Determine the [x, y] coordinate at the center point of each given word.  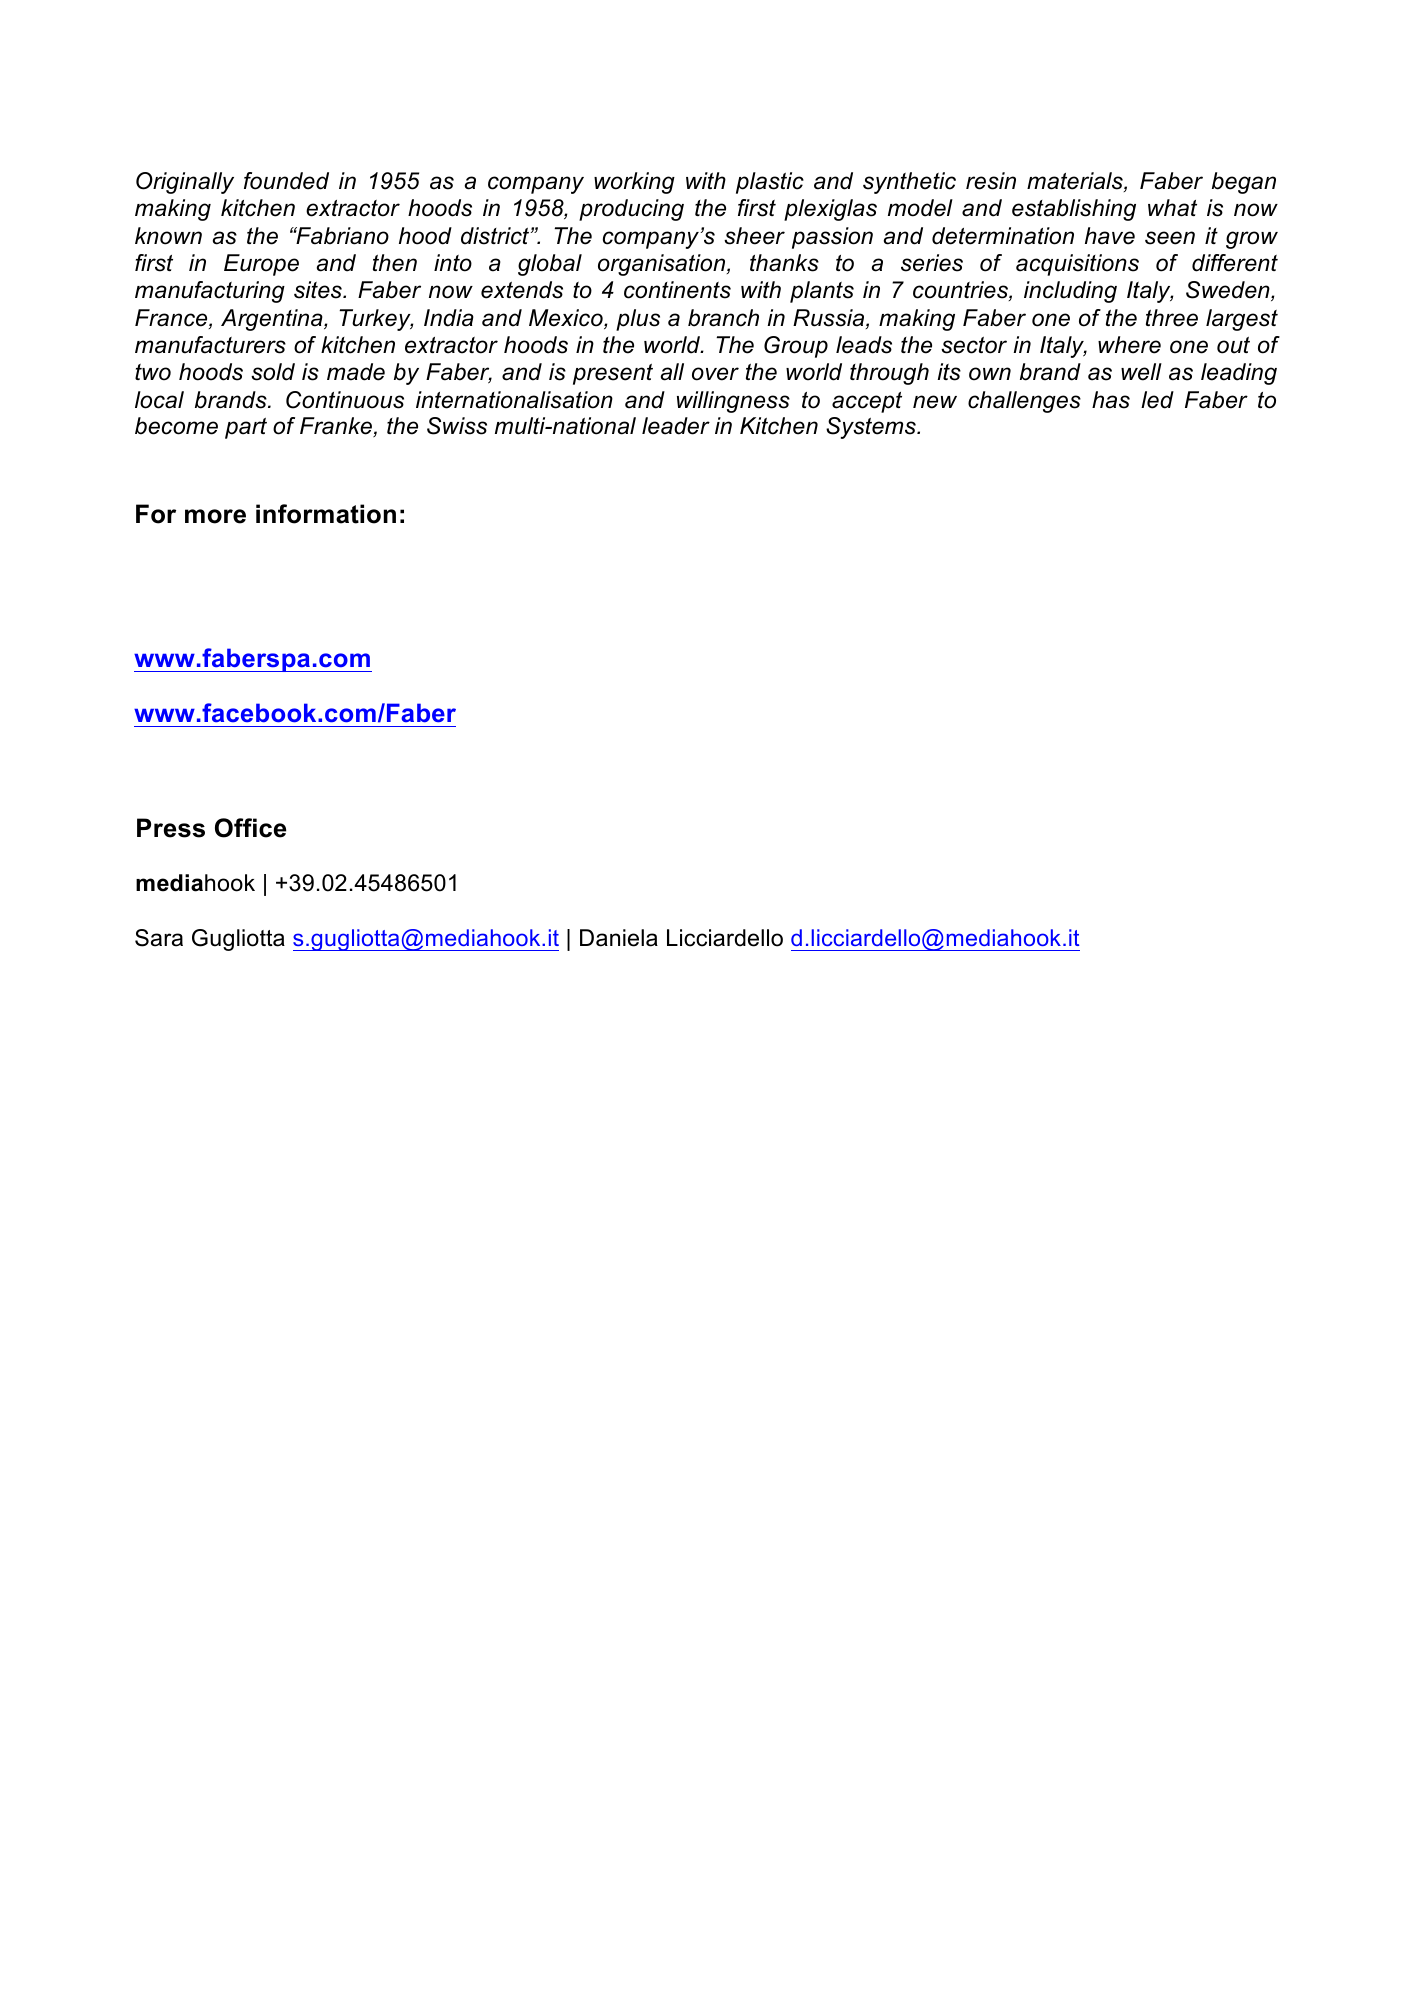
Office [250, 828]
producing [631, 210]
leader [676, 426]
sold [273, 372]
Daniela [619, 938]
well [1141, 372]
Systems [872, 428]
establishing [1074, 210]
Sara [159, 938]
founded [286, 181]
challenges [1024, 402]
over [715, 374]
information [326, 514]
